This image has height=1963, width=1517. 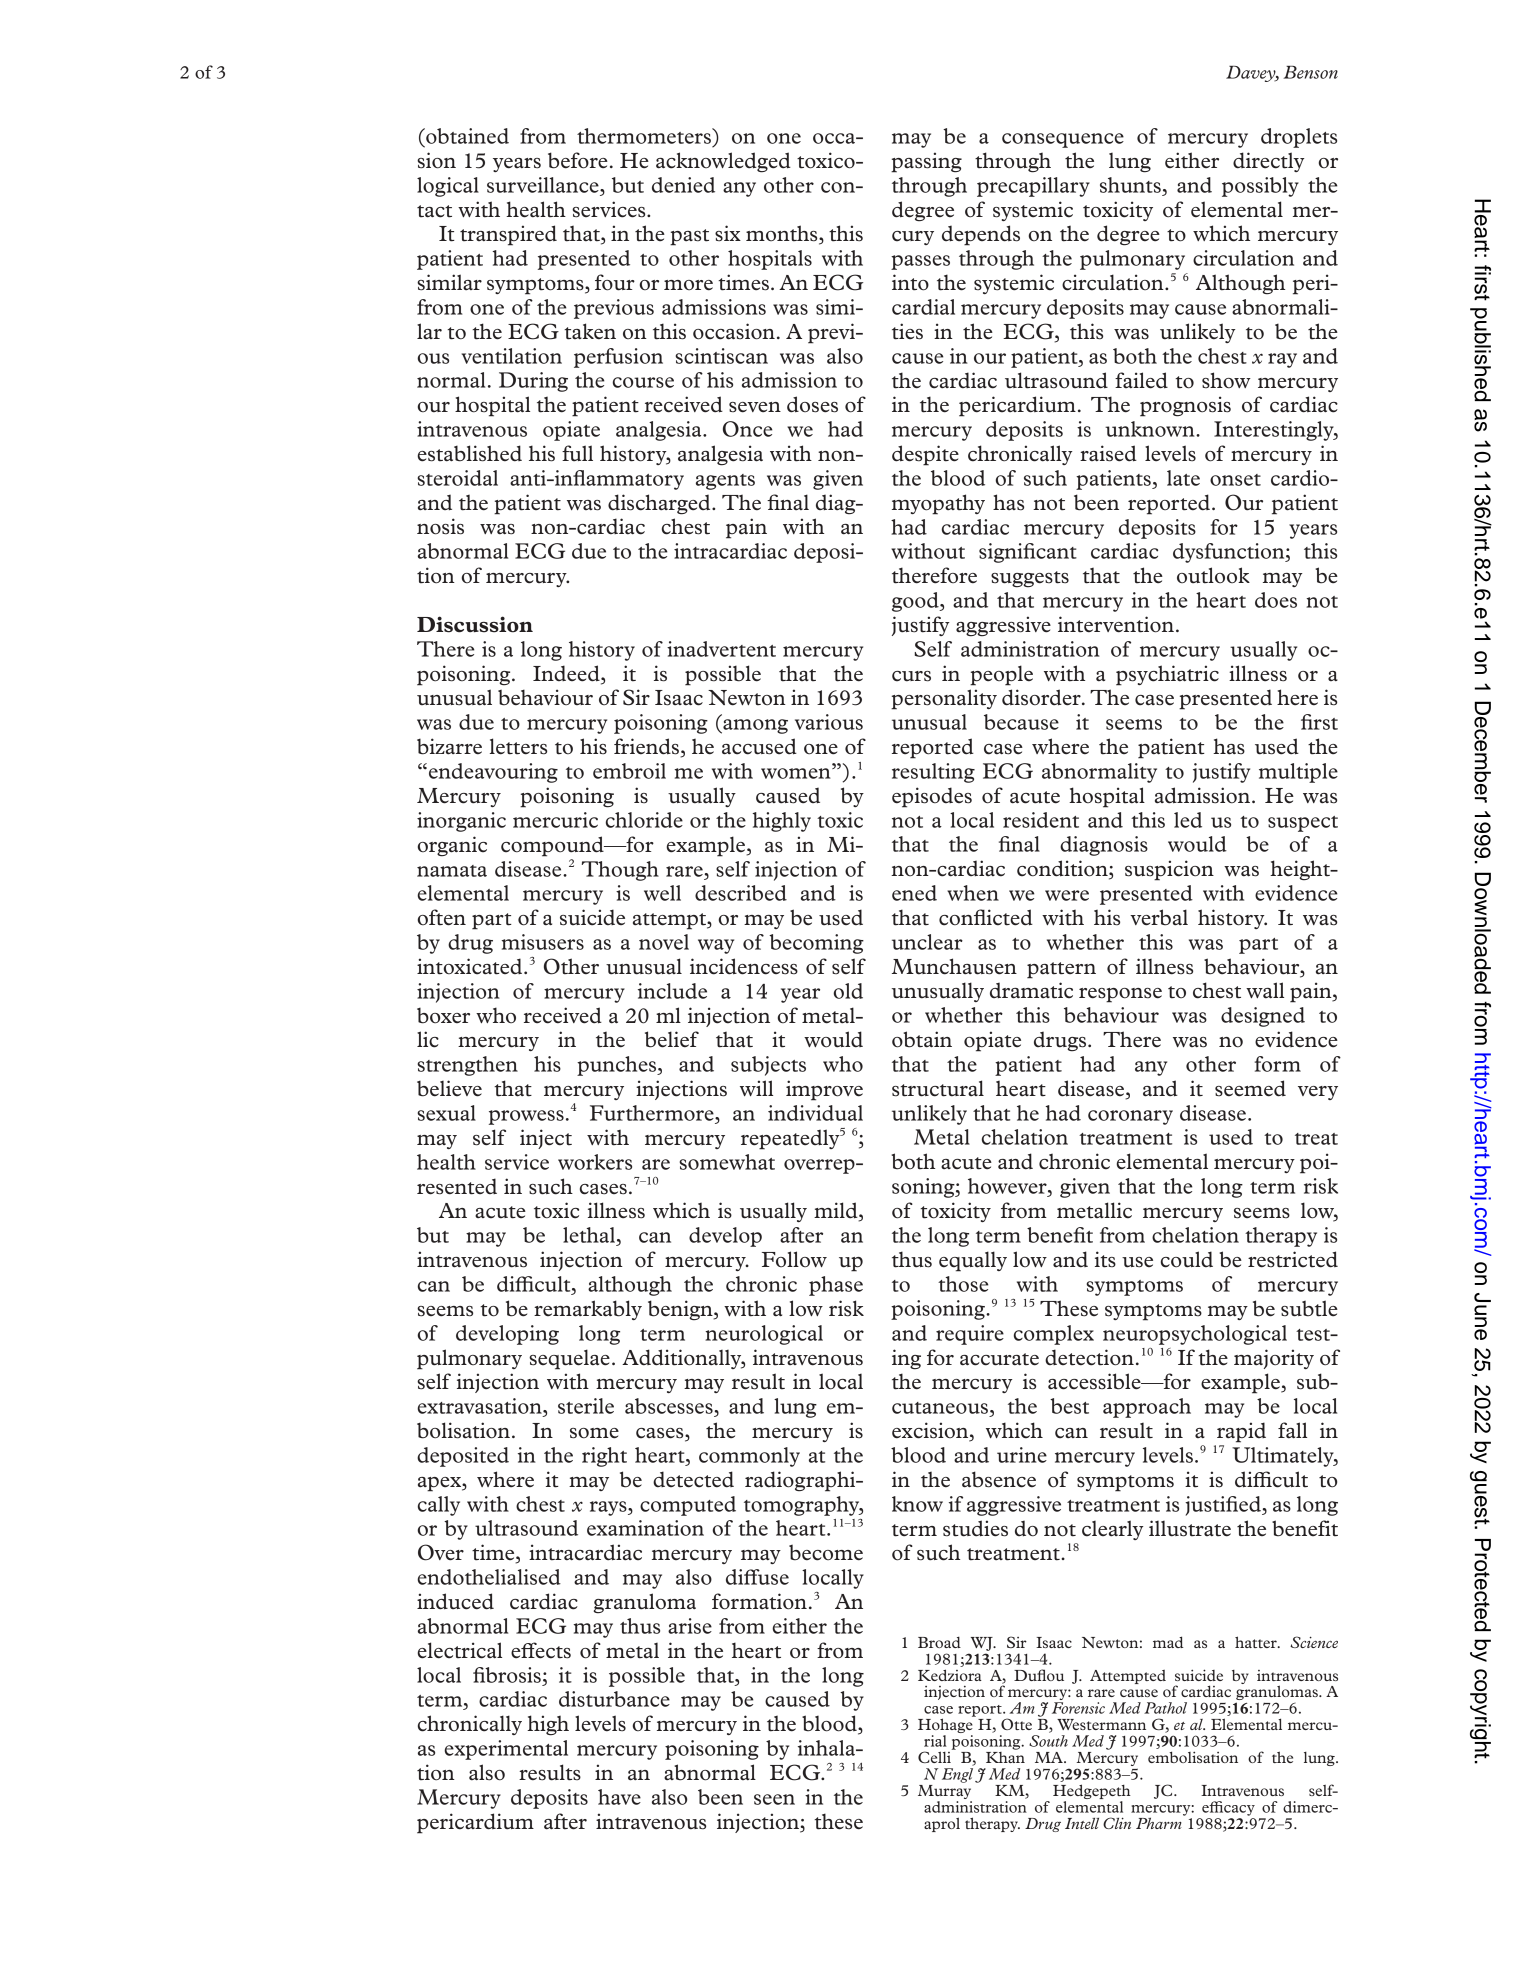 What do you see at coordinates (577, 453) in the image?
I see `full` at bounding box center [577, 453].
